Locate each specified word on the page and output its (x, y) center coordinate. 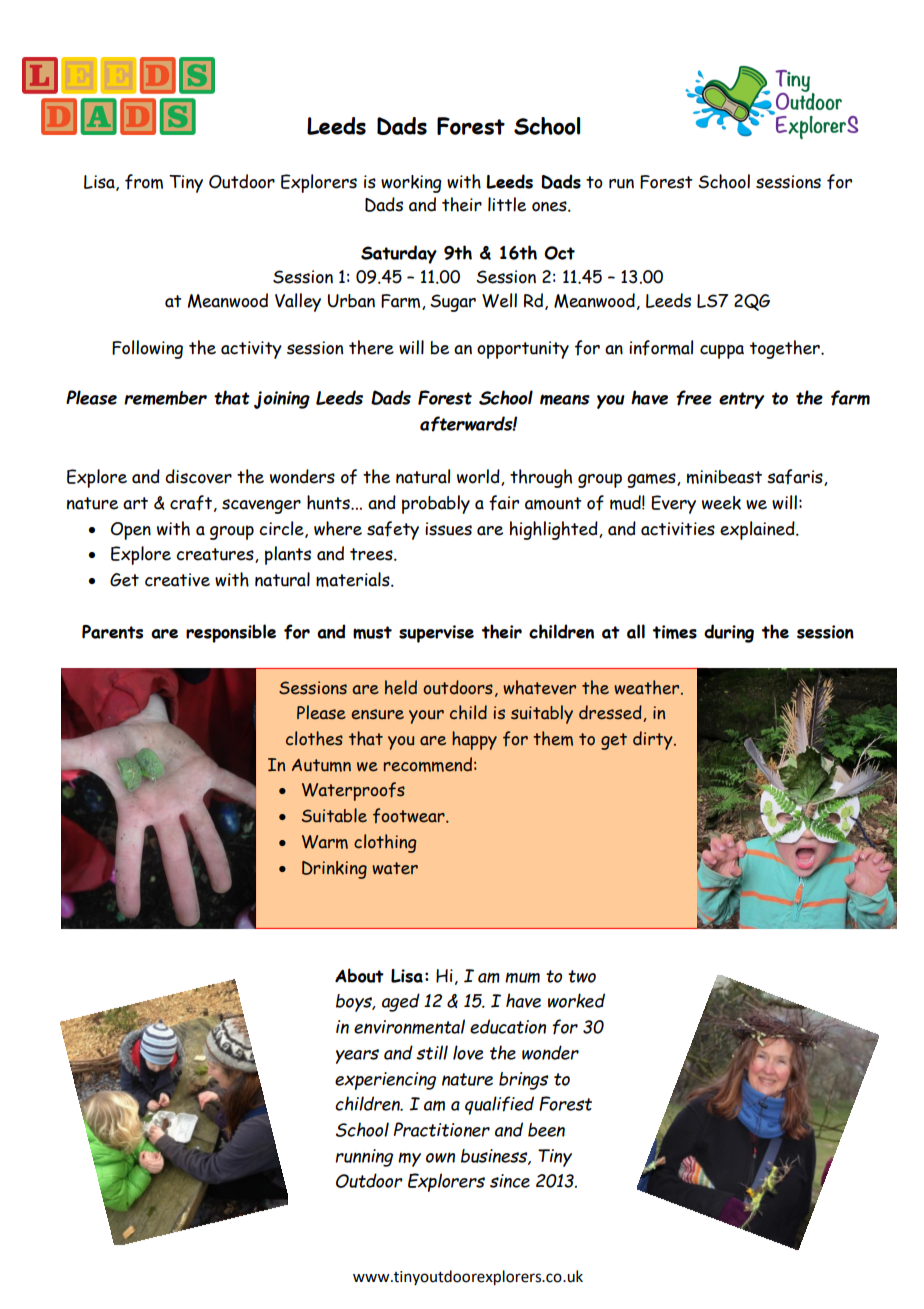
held (401, 687)
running (364, 1158)
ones (550, 206)
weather (648, 687)
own (440, 1157)
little (507, 204)
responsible (231, 633)
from (144, 182)
